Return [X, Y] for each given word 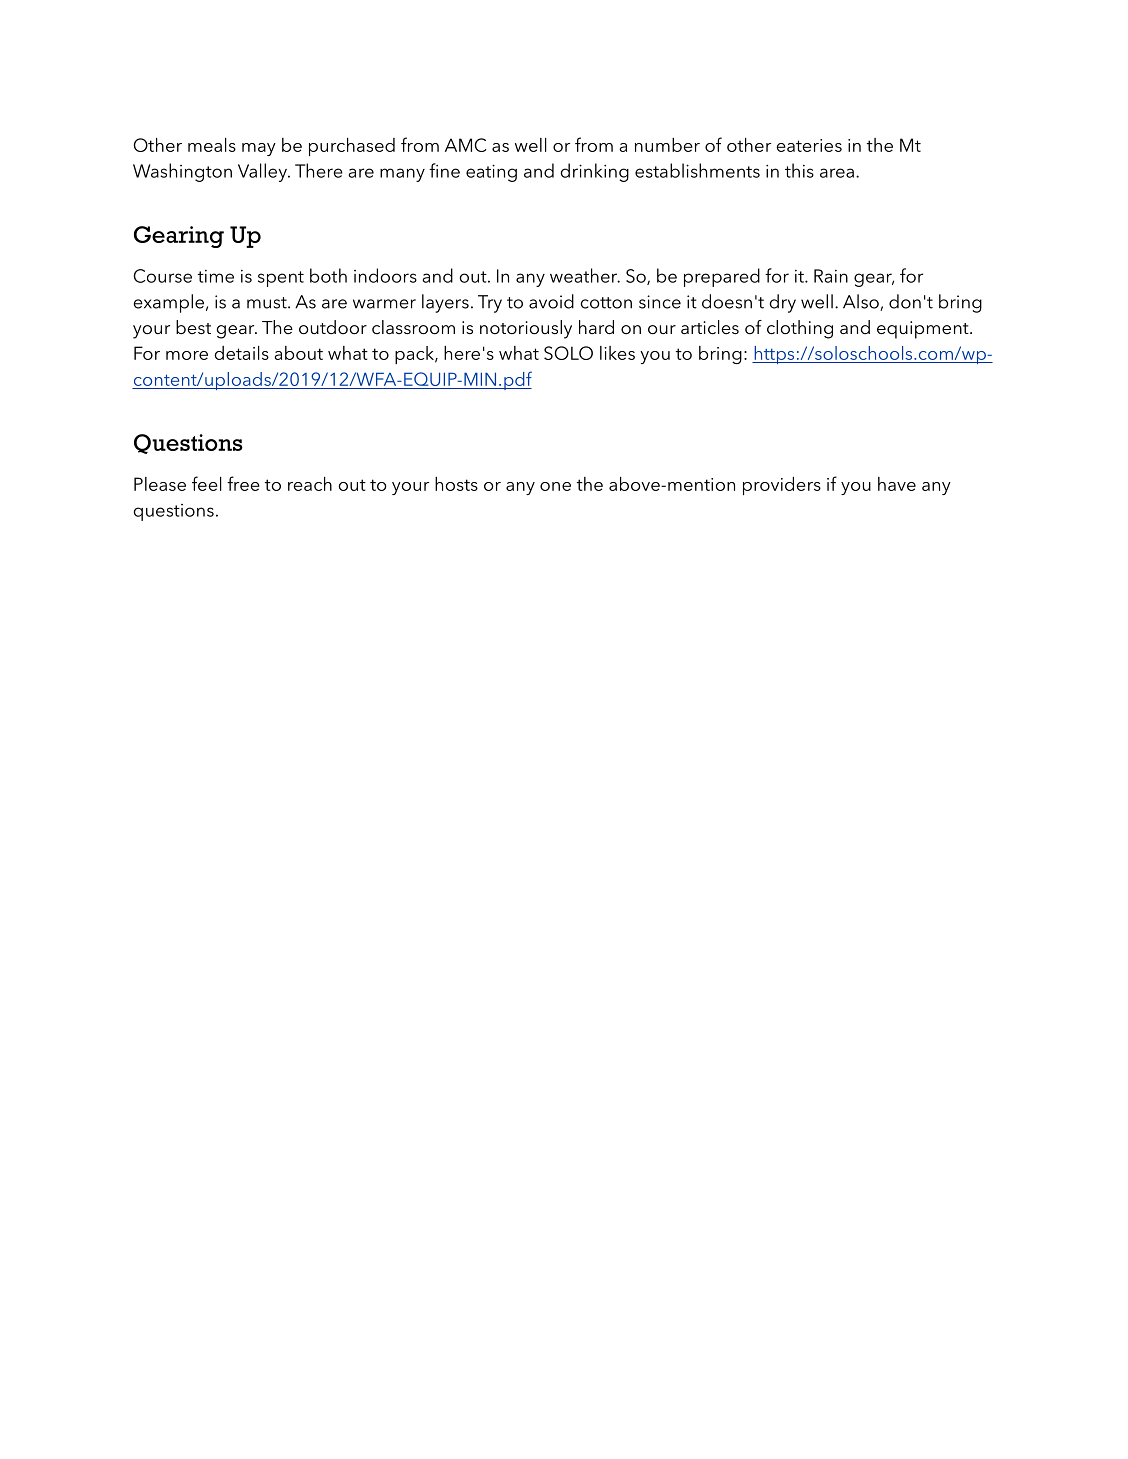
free [243, 483]
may [259, 149]
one [555, 486]
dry [783, 303]
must [268, 303]
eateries [809, 145]
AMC [465, 145]
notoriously [526, 329]
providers [782, 486]
